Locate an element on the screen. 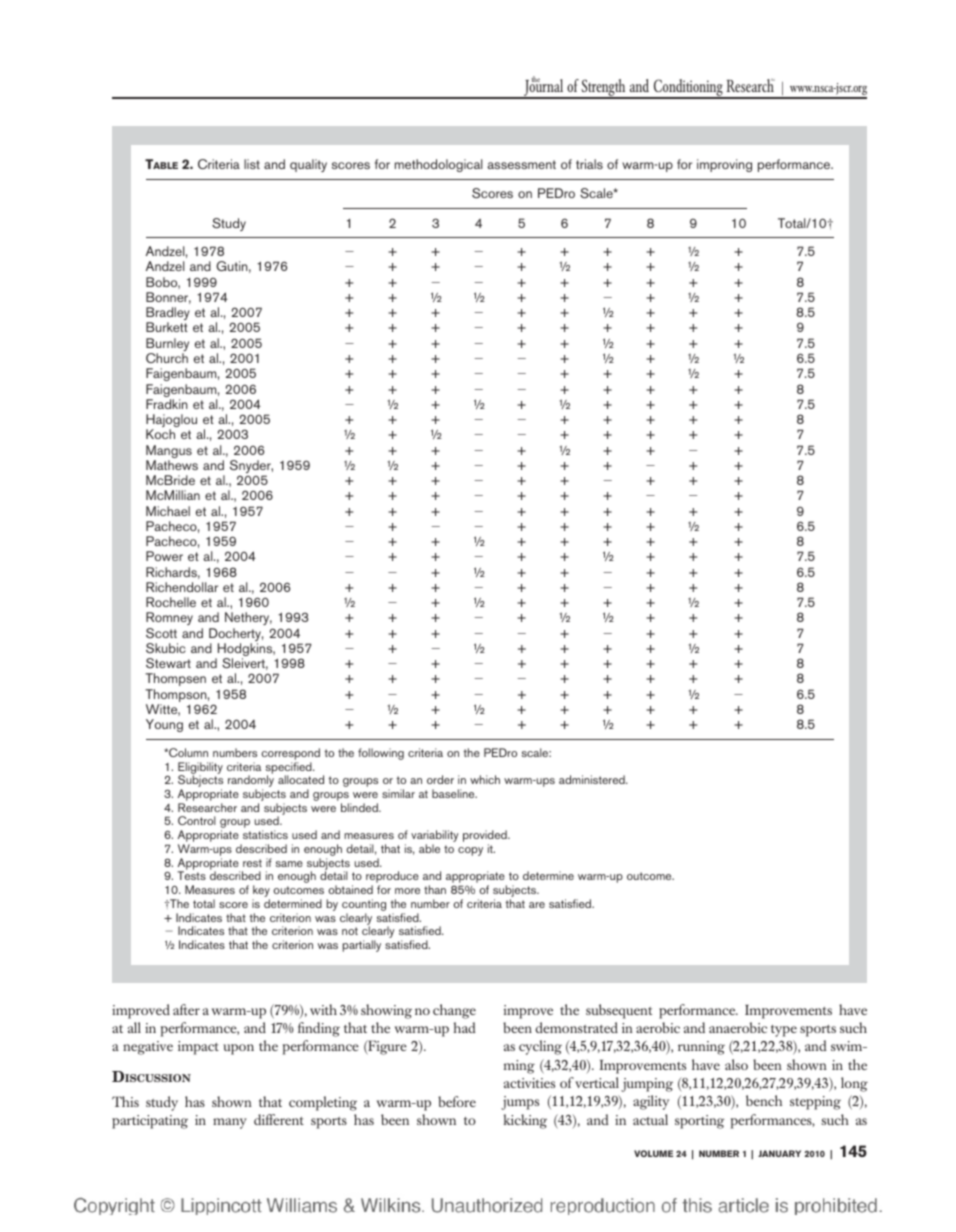  trials is located at coordinates (589, 164).
